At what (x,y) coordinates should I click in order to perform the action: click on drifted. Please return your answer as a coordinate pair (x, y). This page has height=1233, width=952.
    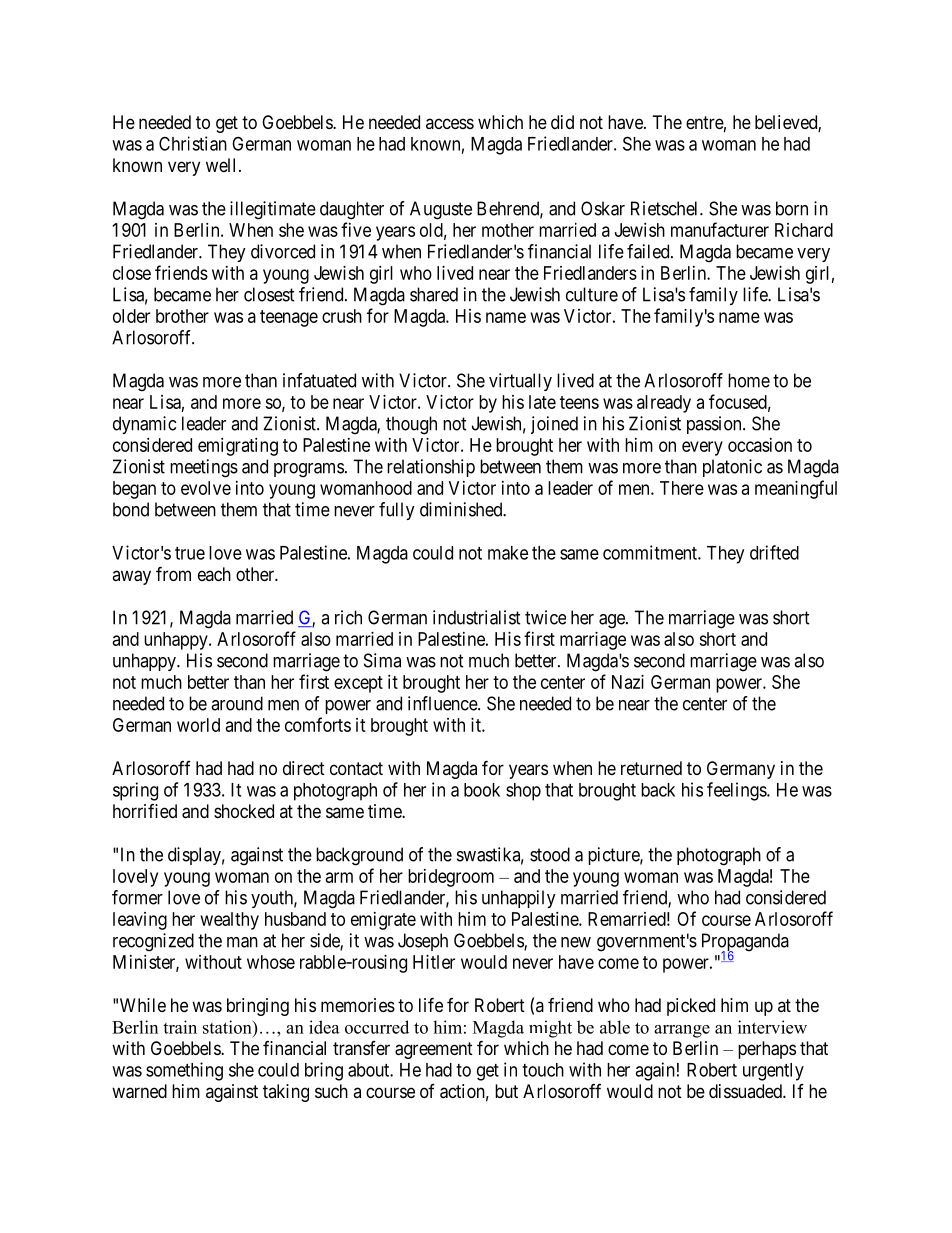
    Looking at the image, I should click on (774, 552).
